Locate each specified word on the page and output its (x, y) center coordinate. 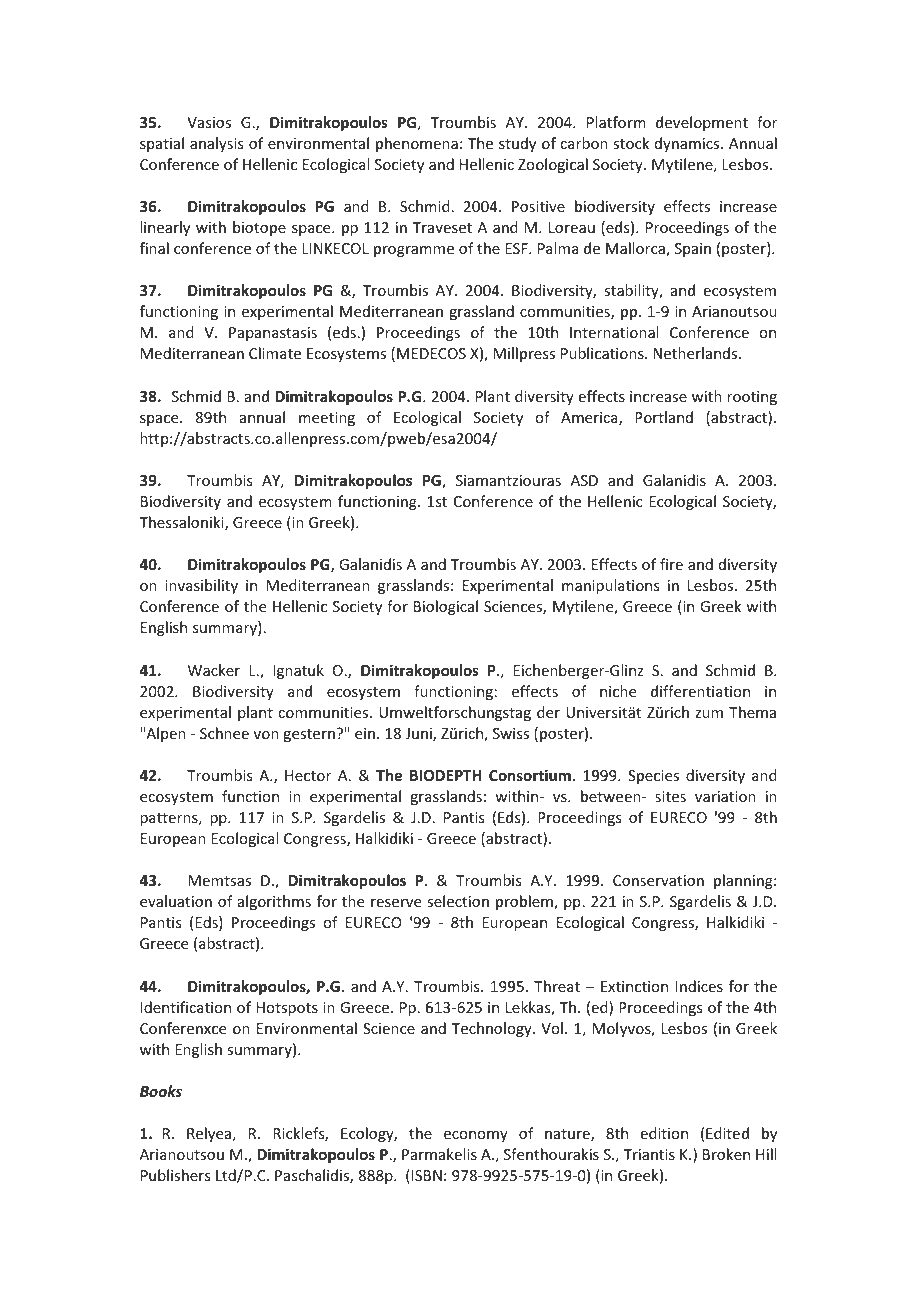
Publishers (175, 1175)
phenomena (417, 144)
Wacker (214, 670)
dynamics (688, 144)
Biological (446, 607)
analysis (216, 144)
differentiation (700, 691)
